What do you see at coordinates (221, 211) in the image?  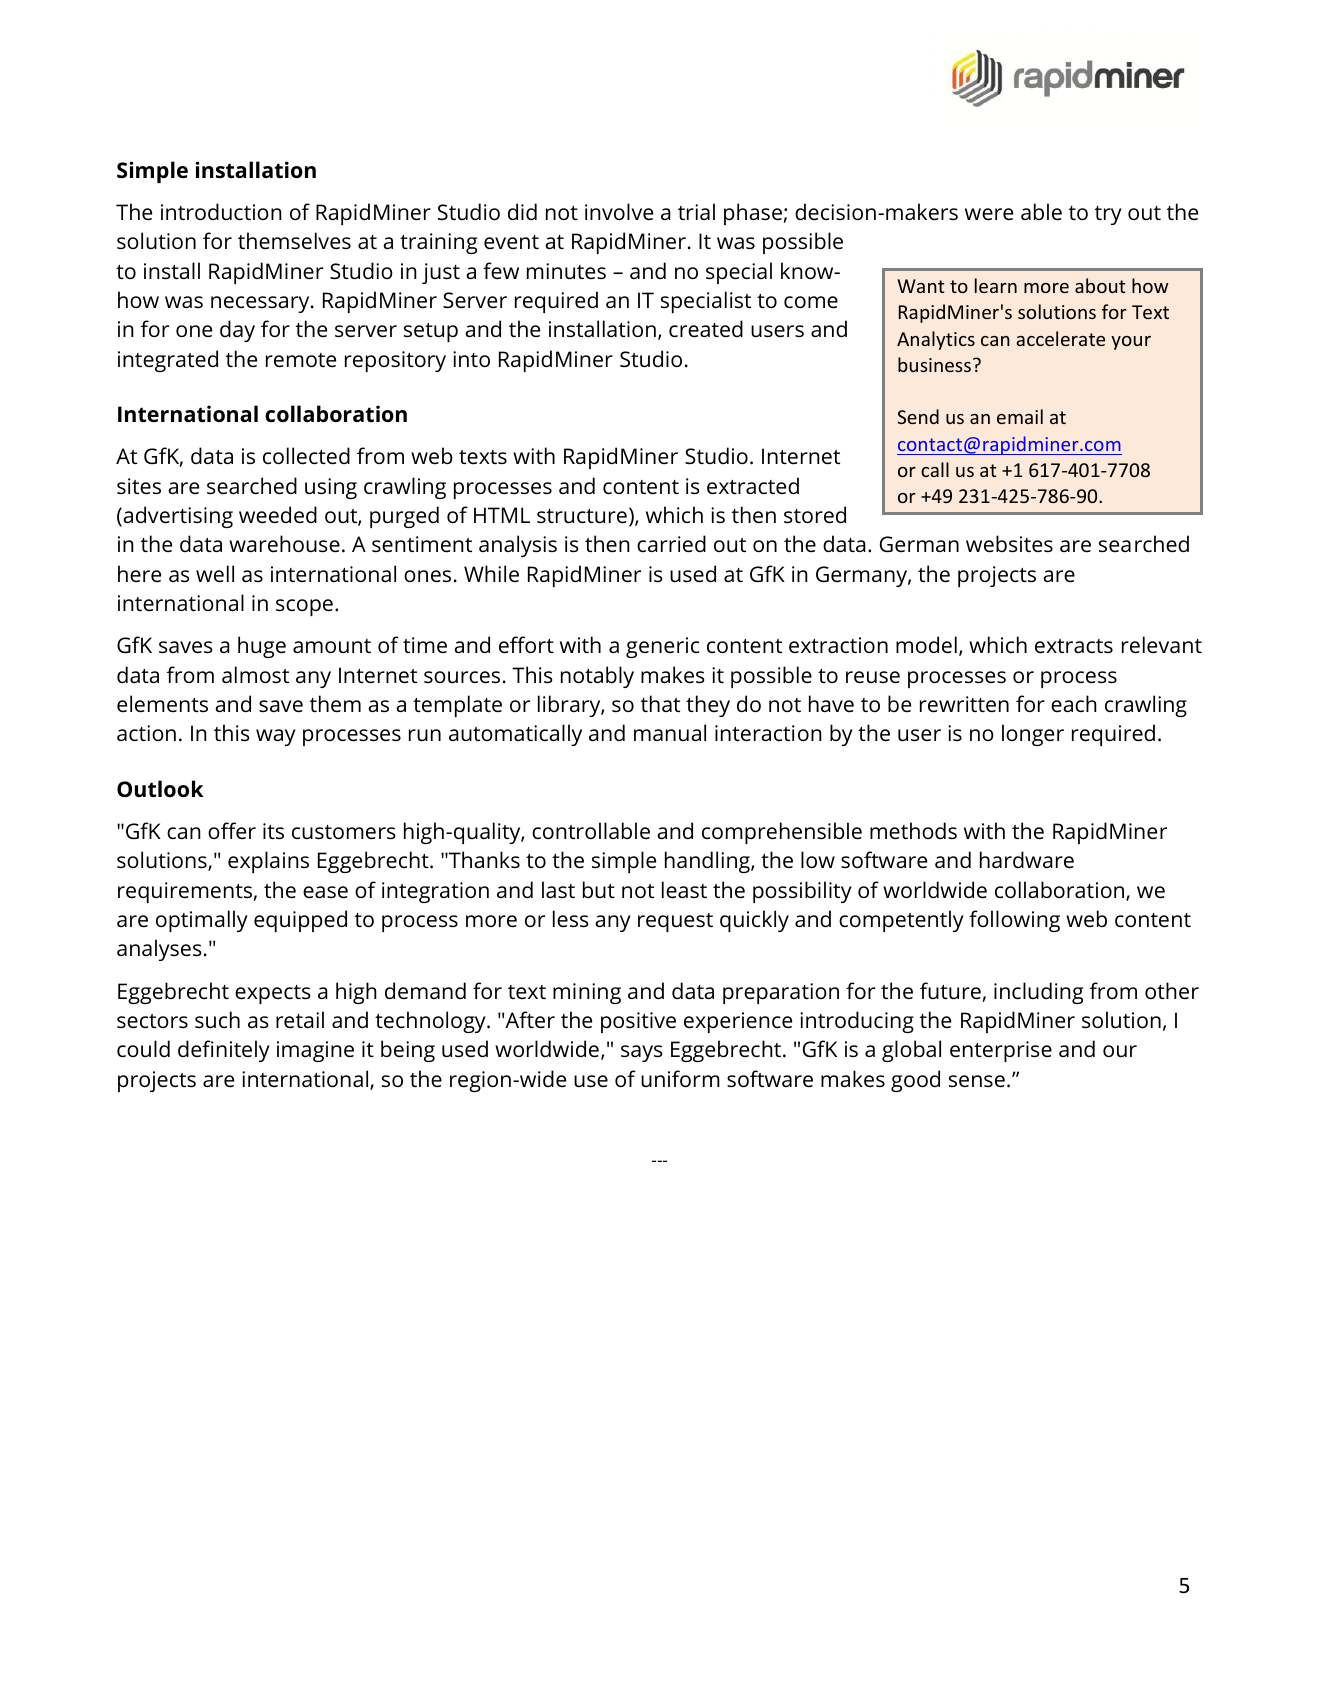 I see `introduction` at bounding box center [221, 211].
